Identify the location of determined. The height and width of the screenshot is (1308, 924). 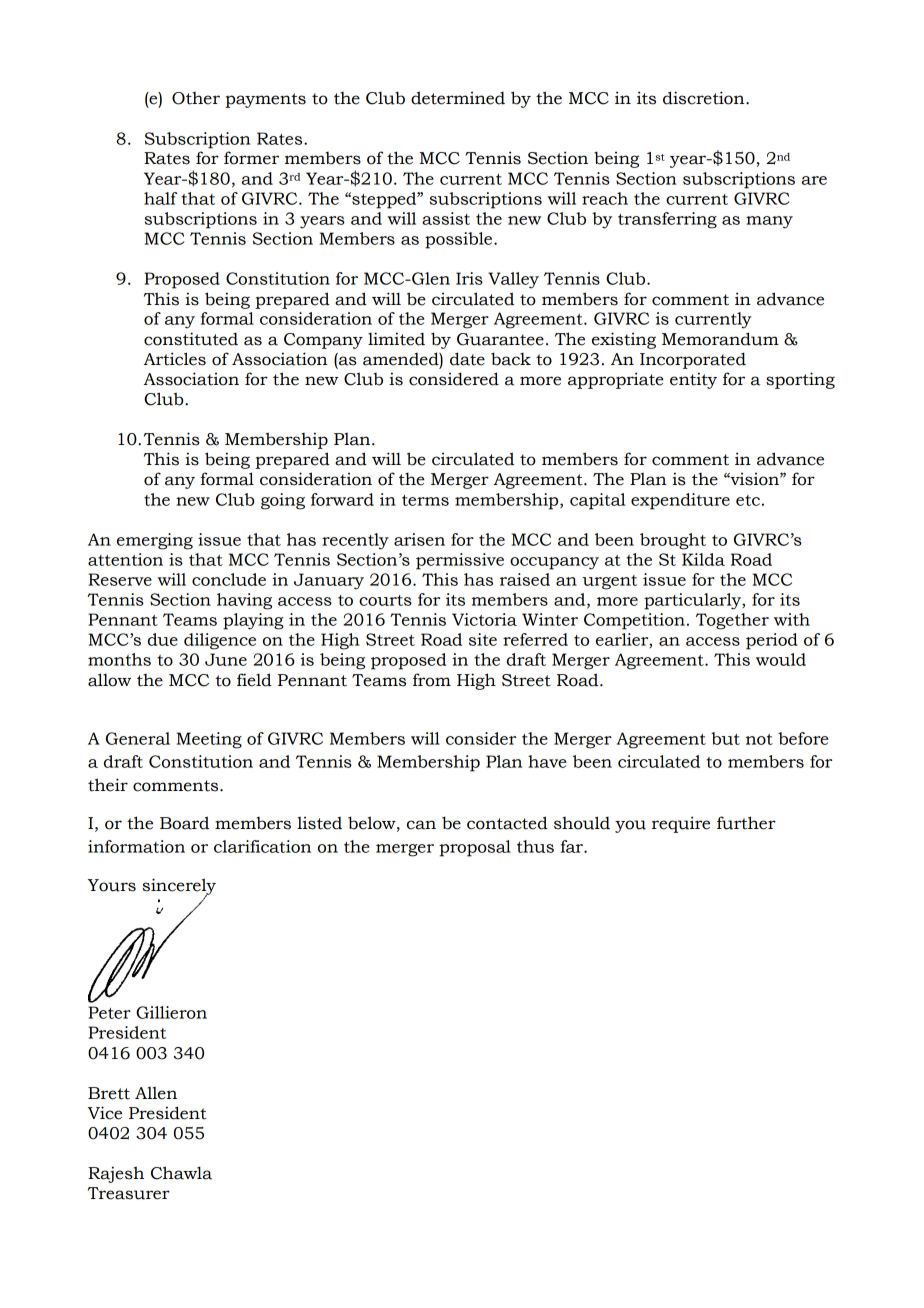
(458, 98).
